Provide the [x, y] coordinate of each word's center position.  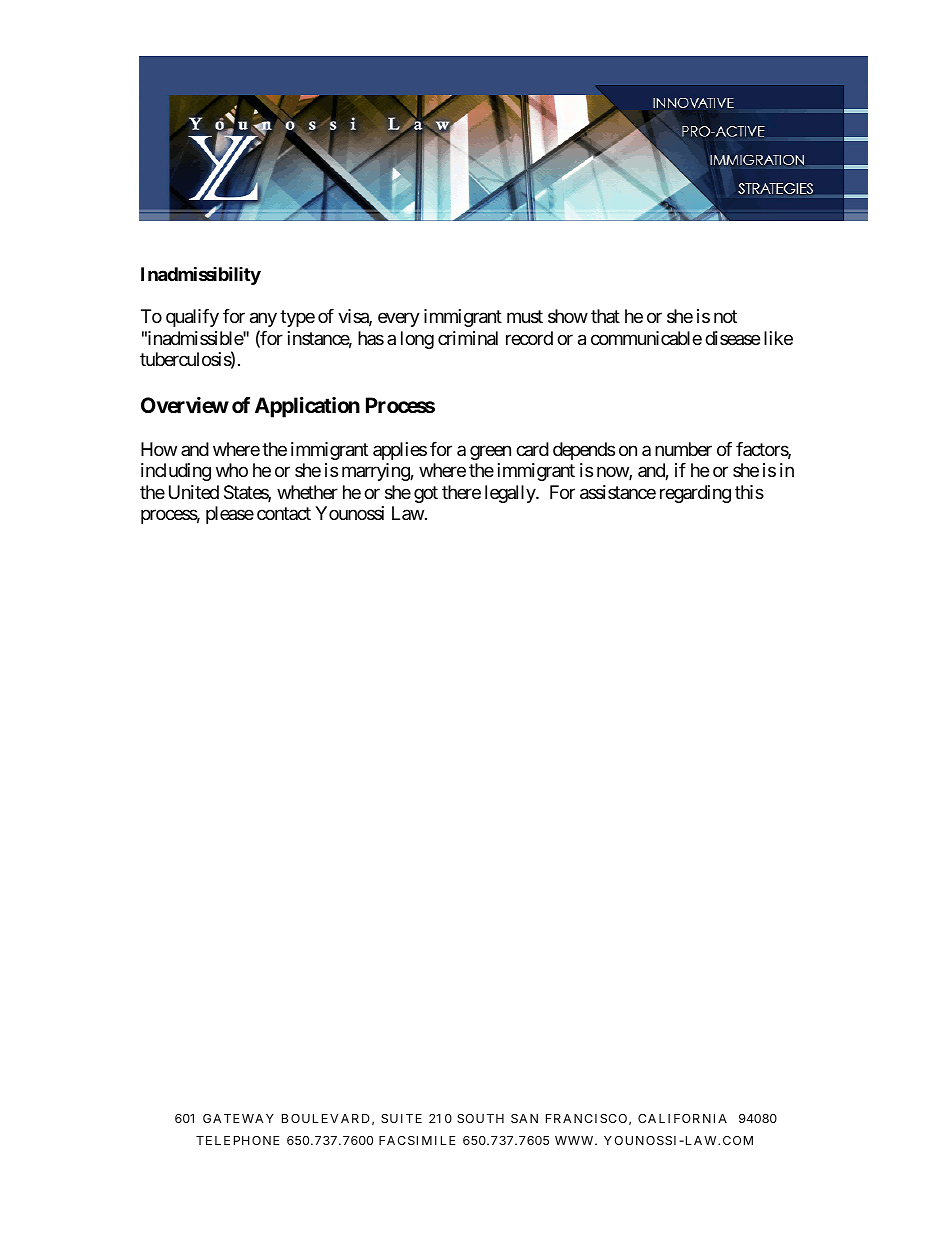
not [725, 317]
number [683, 449]
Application [307, 407]
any [263, 320]
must [525, 317]
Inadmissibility [201, 275]
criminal [468, 338]
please [230, 515]
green [490, 452]
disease [732, 338]
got [426, 494]
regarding [695, 494]
